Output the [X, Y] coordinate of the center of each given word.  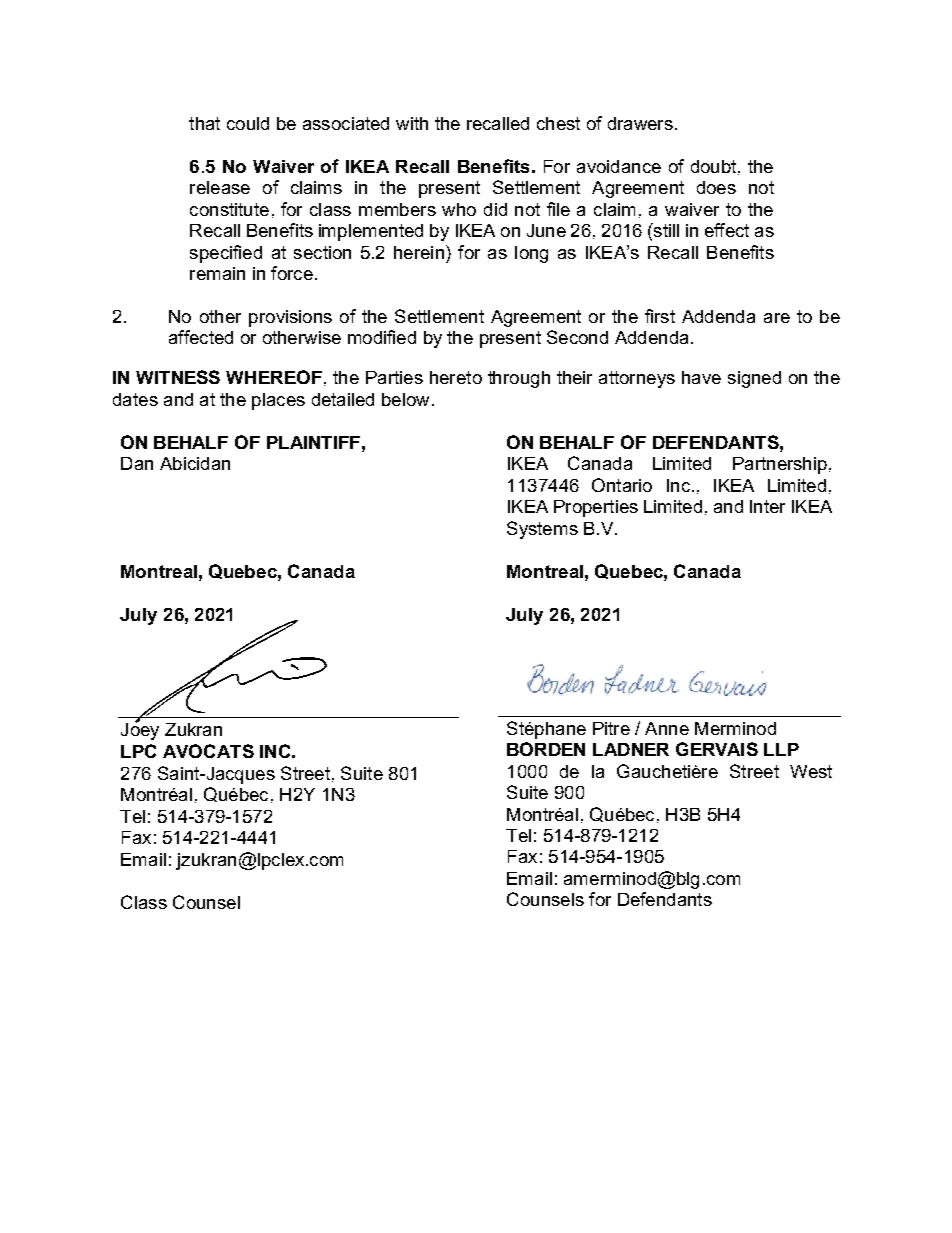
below [405, 399]
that [204, 123]
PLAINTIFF [313, 442]
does [716, 187]
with [412, 123]
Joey [140, 730]
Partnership [780, 465]
